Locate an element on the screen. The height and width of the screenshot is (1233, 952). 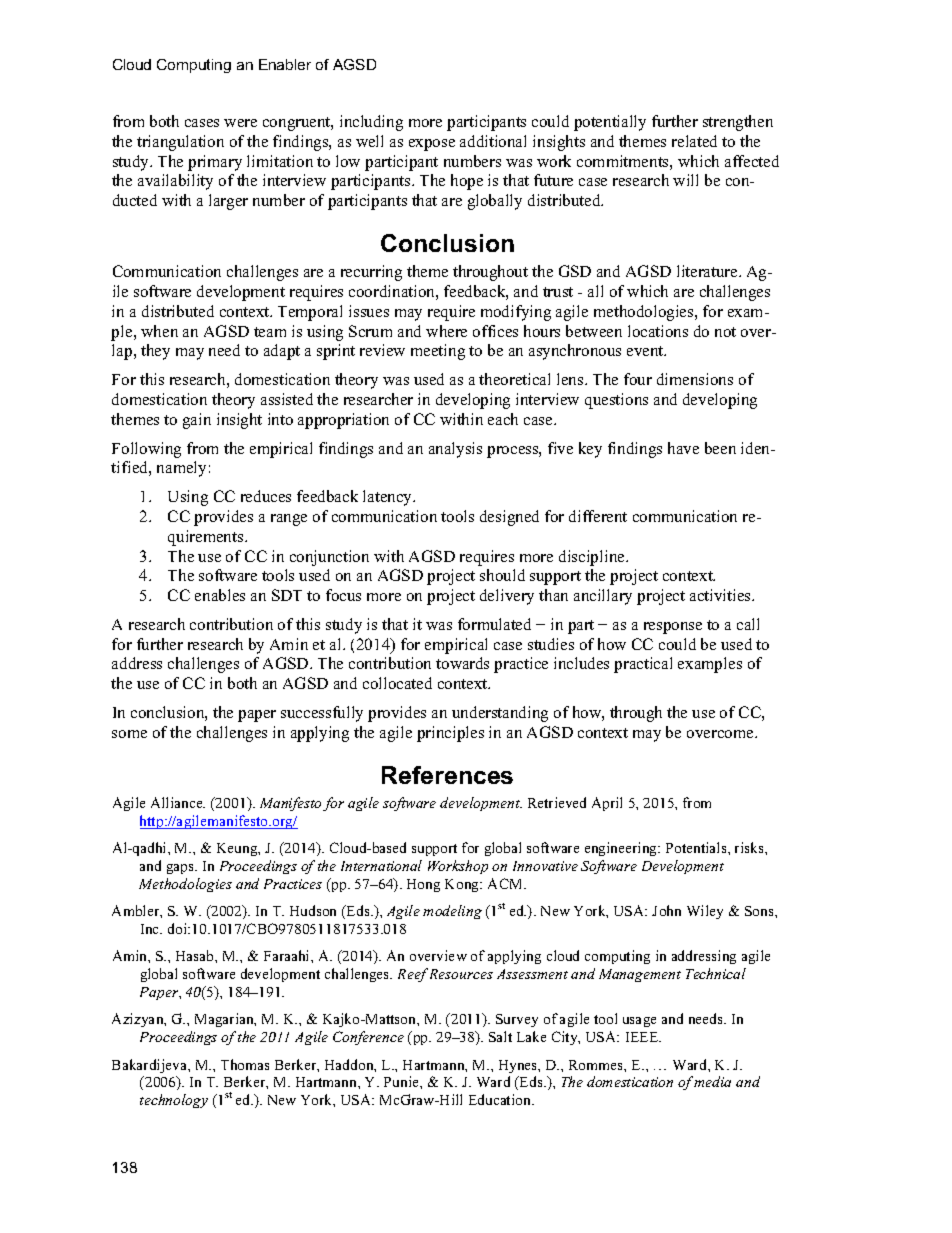
enables is located at coordinates (220, 595).
